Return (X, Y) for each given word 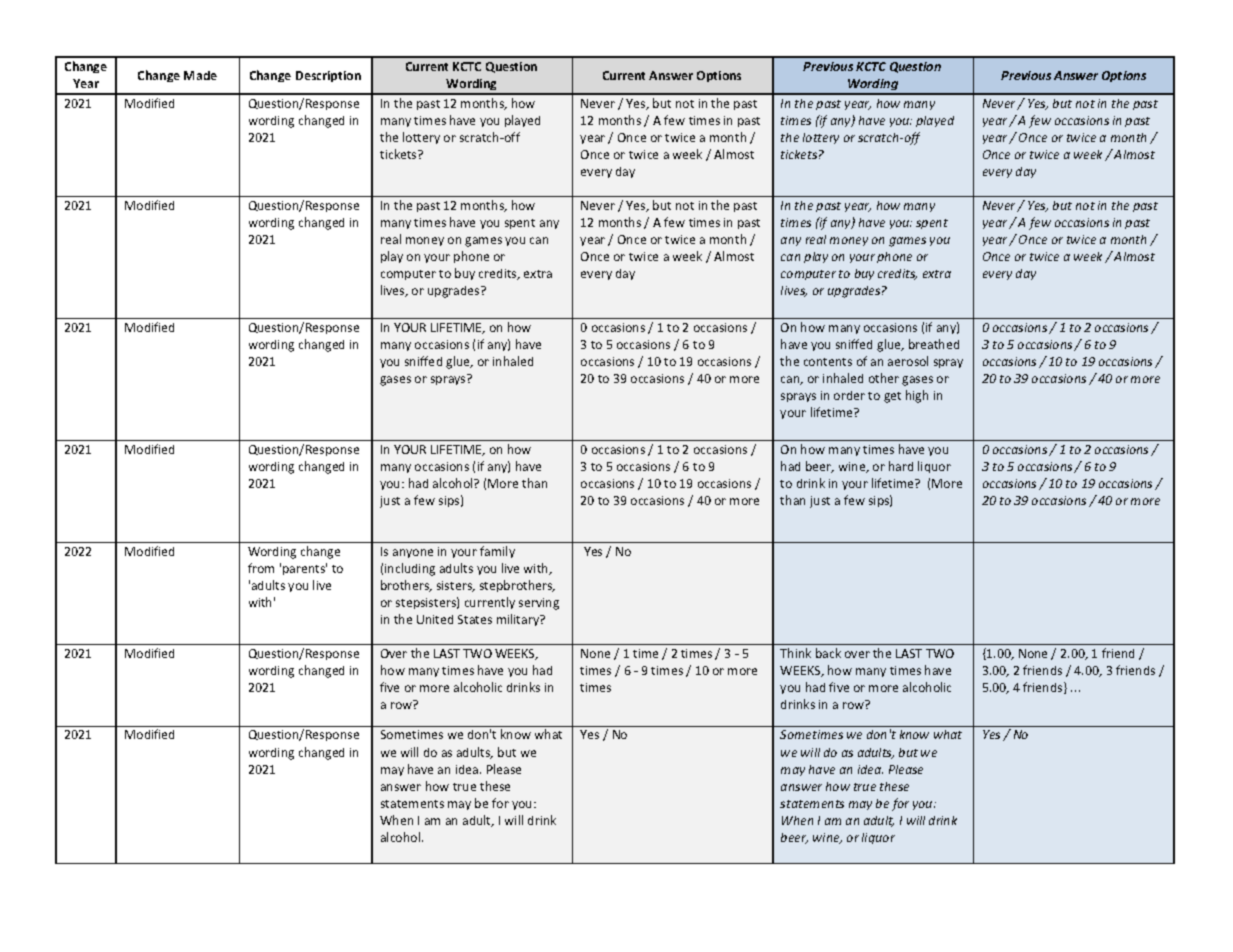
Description (328, 76)
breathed (934, 344)
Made (200, 75)
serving (539, 604)
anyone (413, 553)
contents (828, 362)
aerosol (908, 361)
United (435, 619)
